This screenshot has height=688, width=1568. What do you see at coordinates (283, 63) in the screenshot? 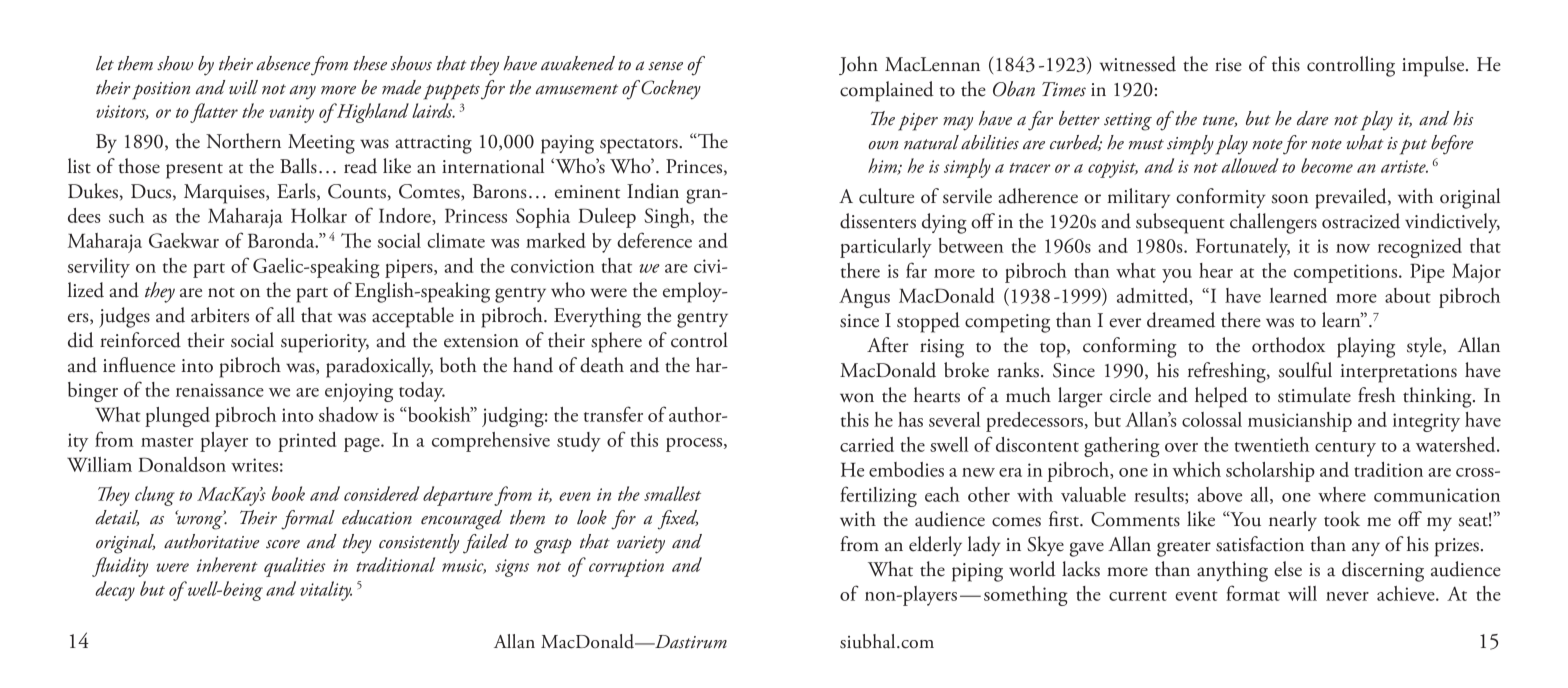
I see `absence` at bounding box center [283, 63].
